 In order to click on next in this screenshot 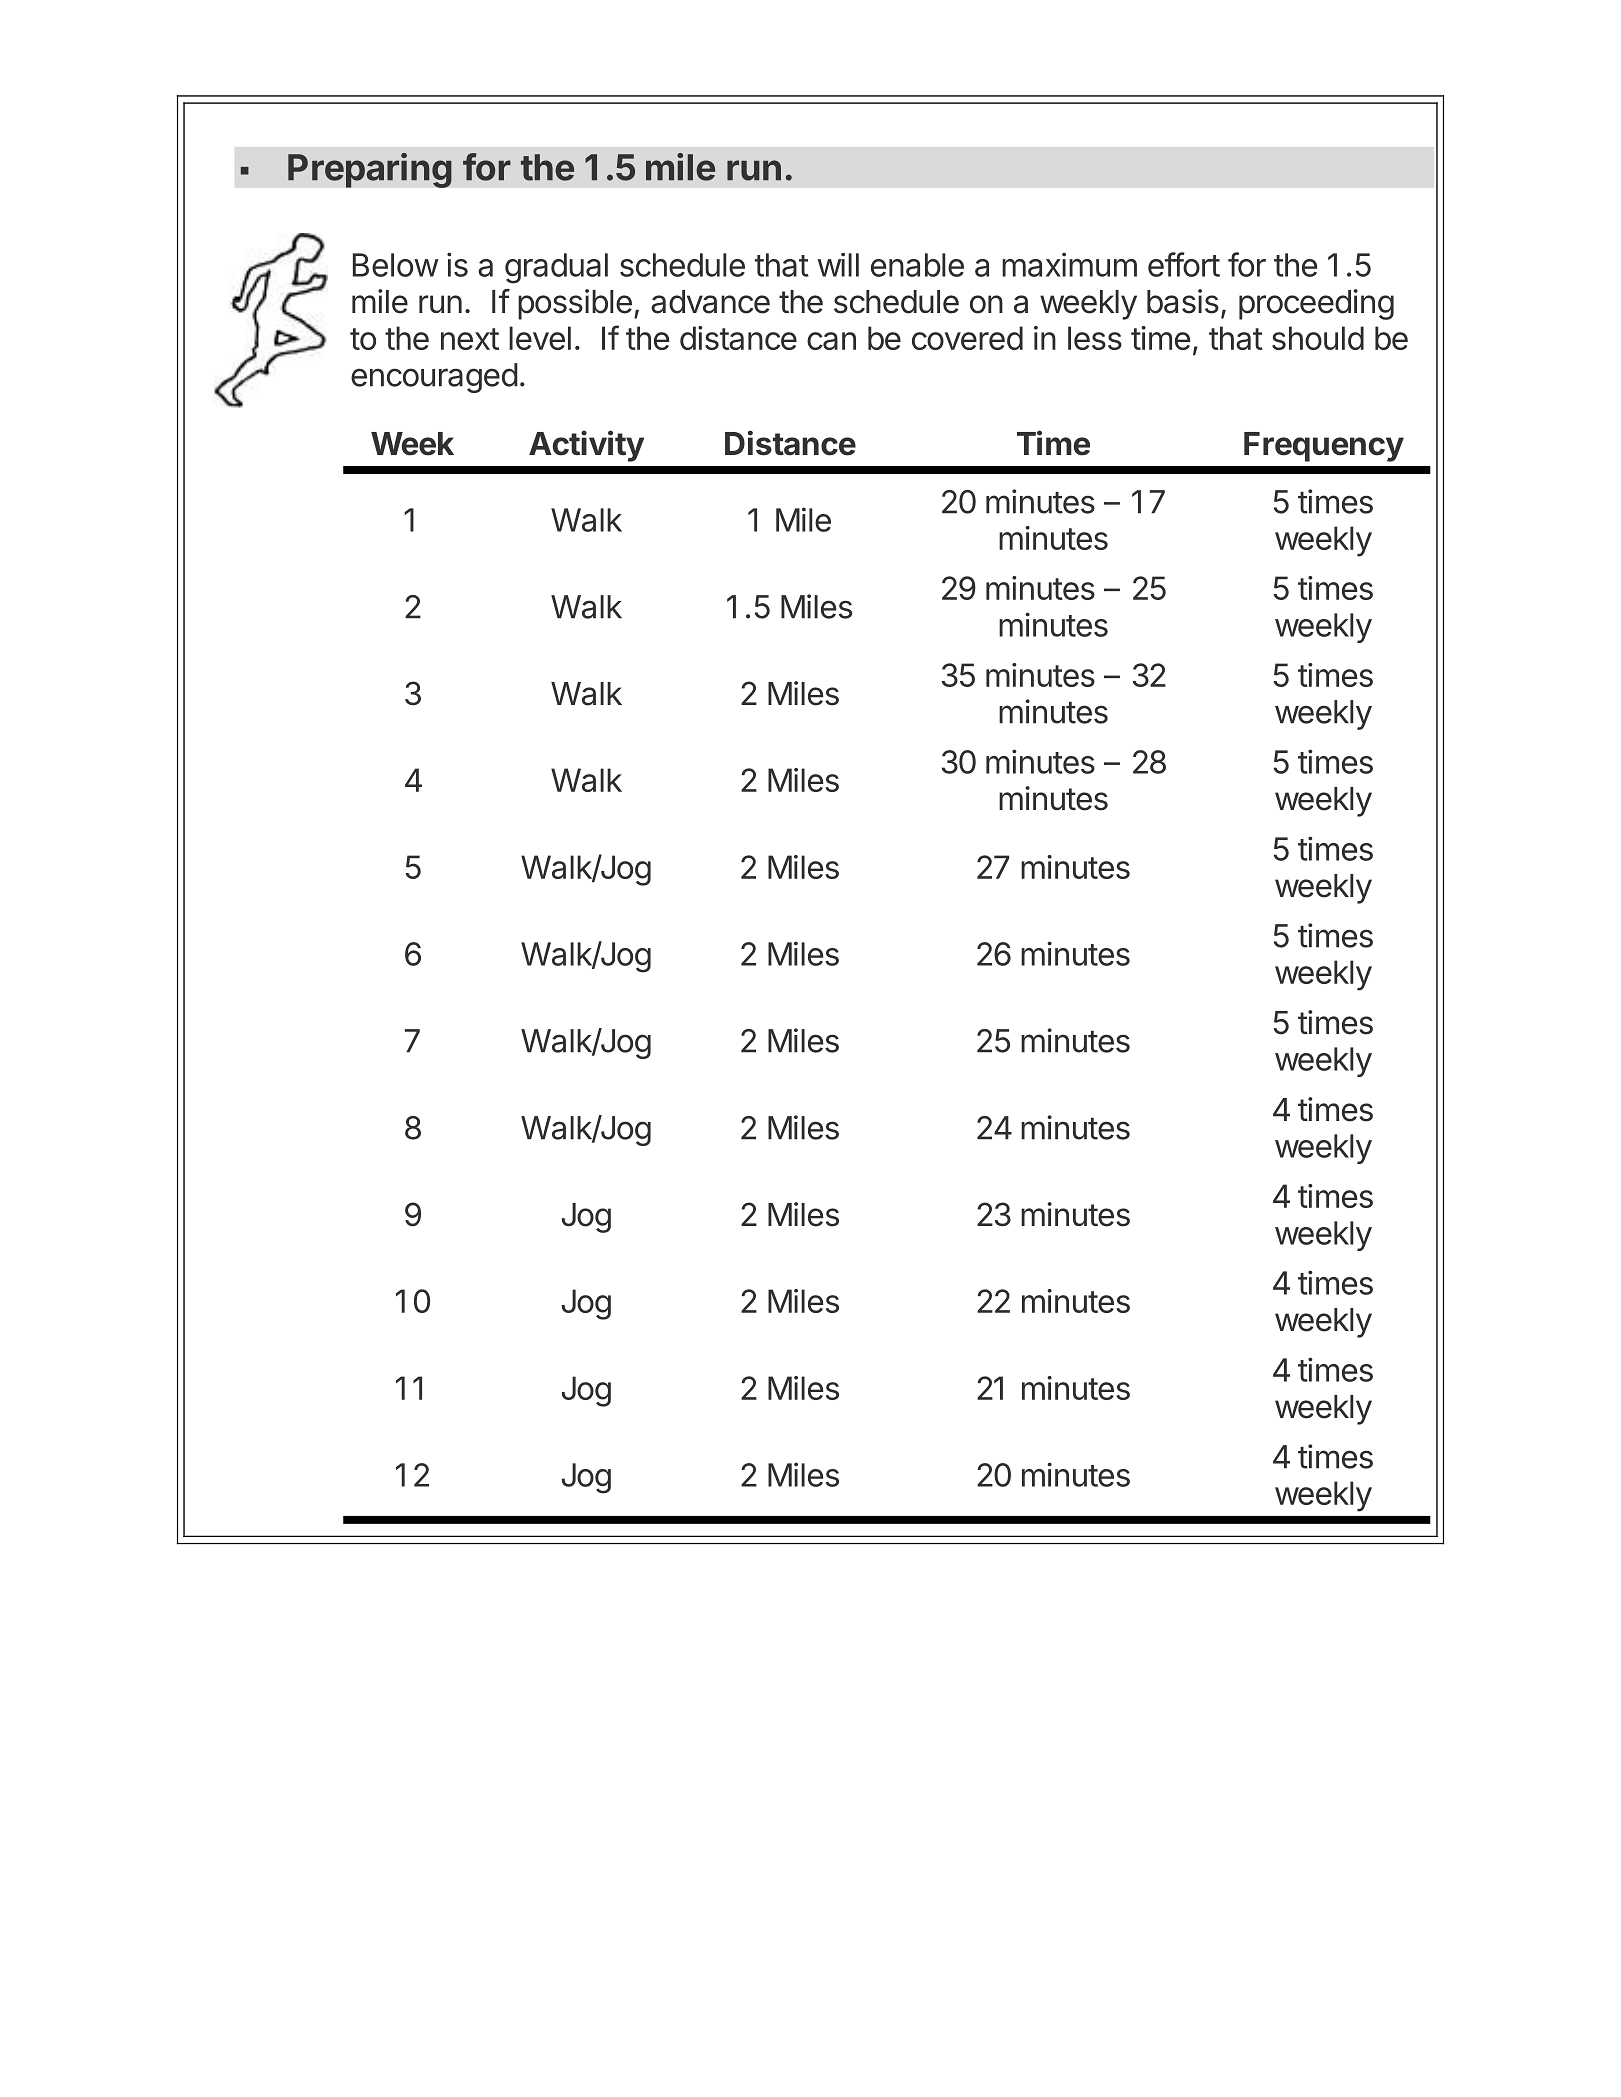, I will do `click(470, 339)`.
